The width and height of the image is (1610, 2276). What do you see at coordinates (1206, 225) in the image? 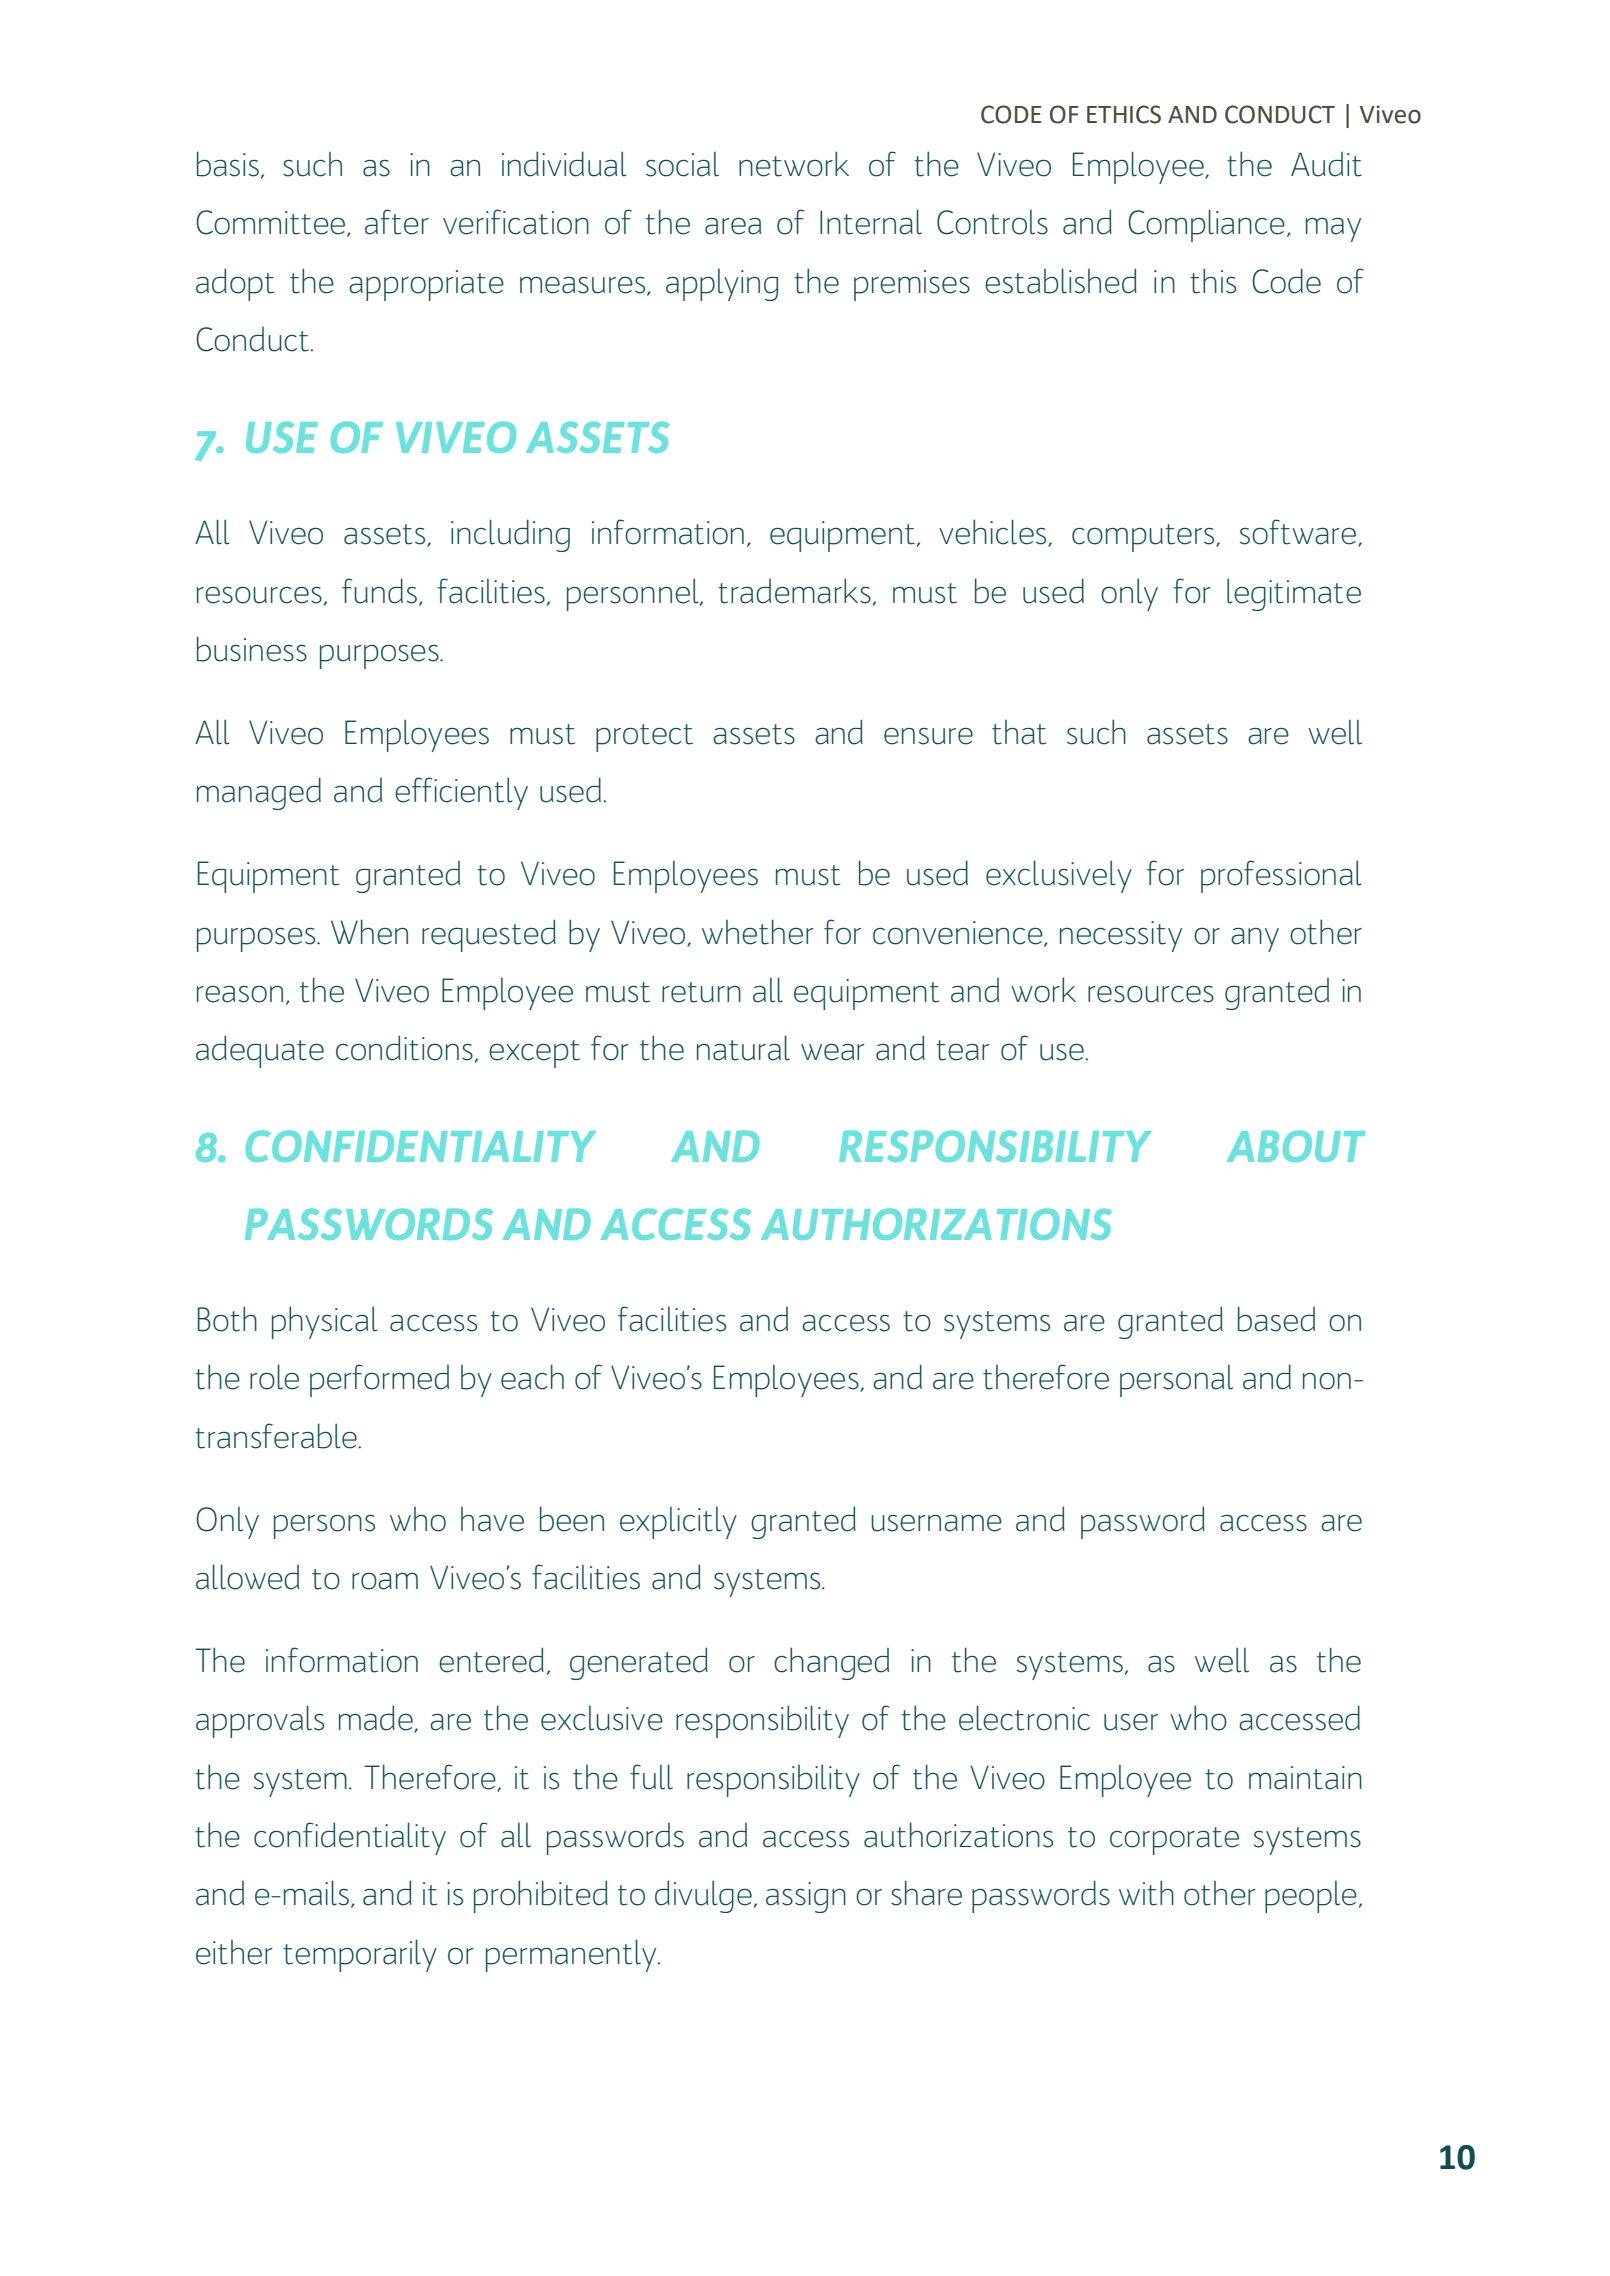
I see `Compliance` at bounding box center [1206, 225].
